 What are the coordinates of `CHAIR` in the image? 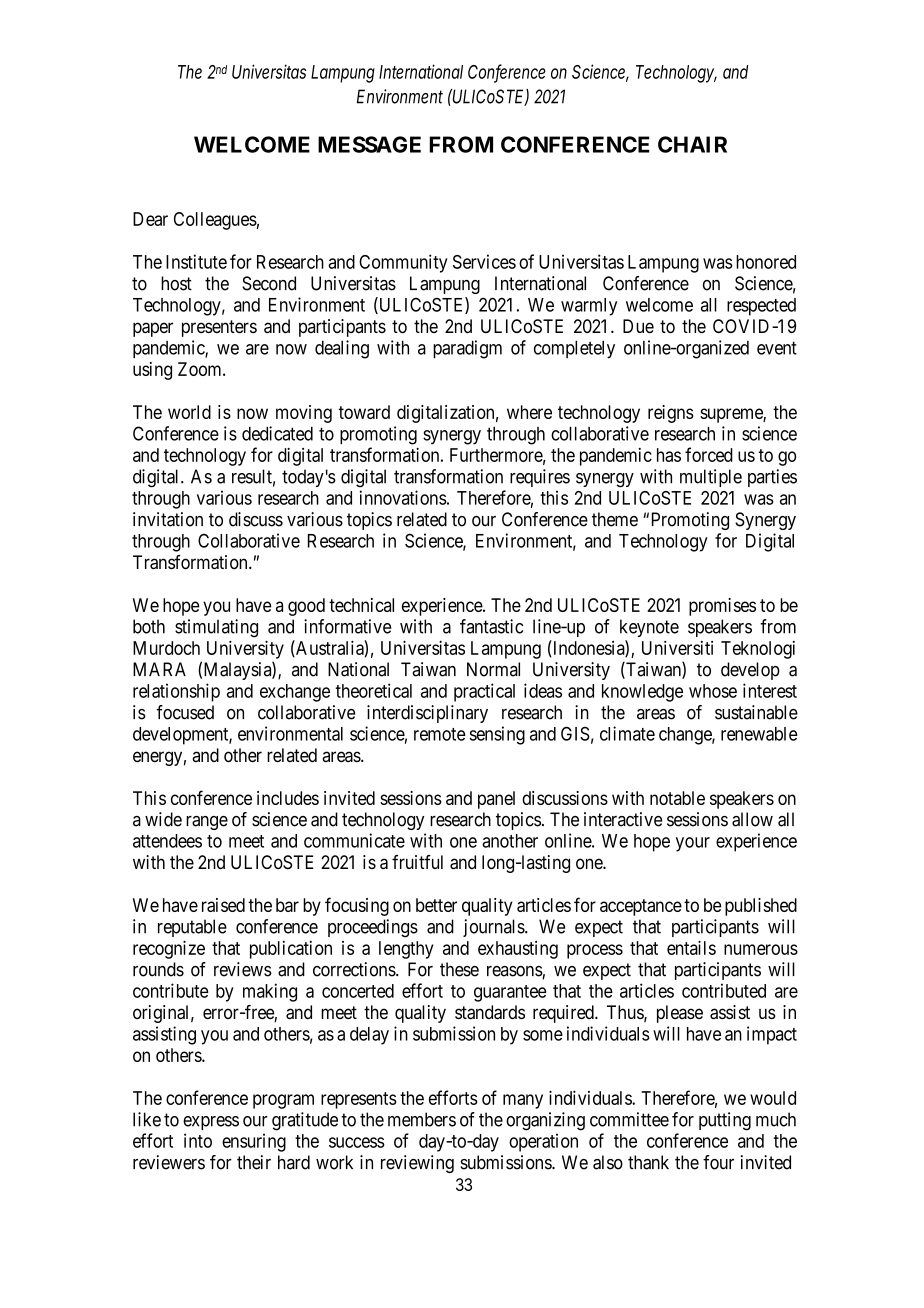 It's located at (692, 144).
